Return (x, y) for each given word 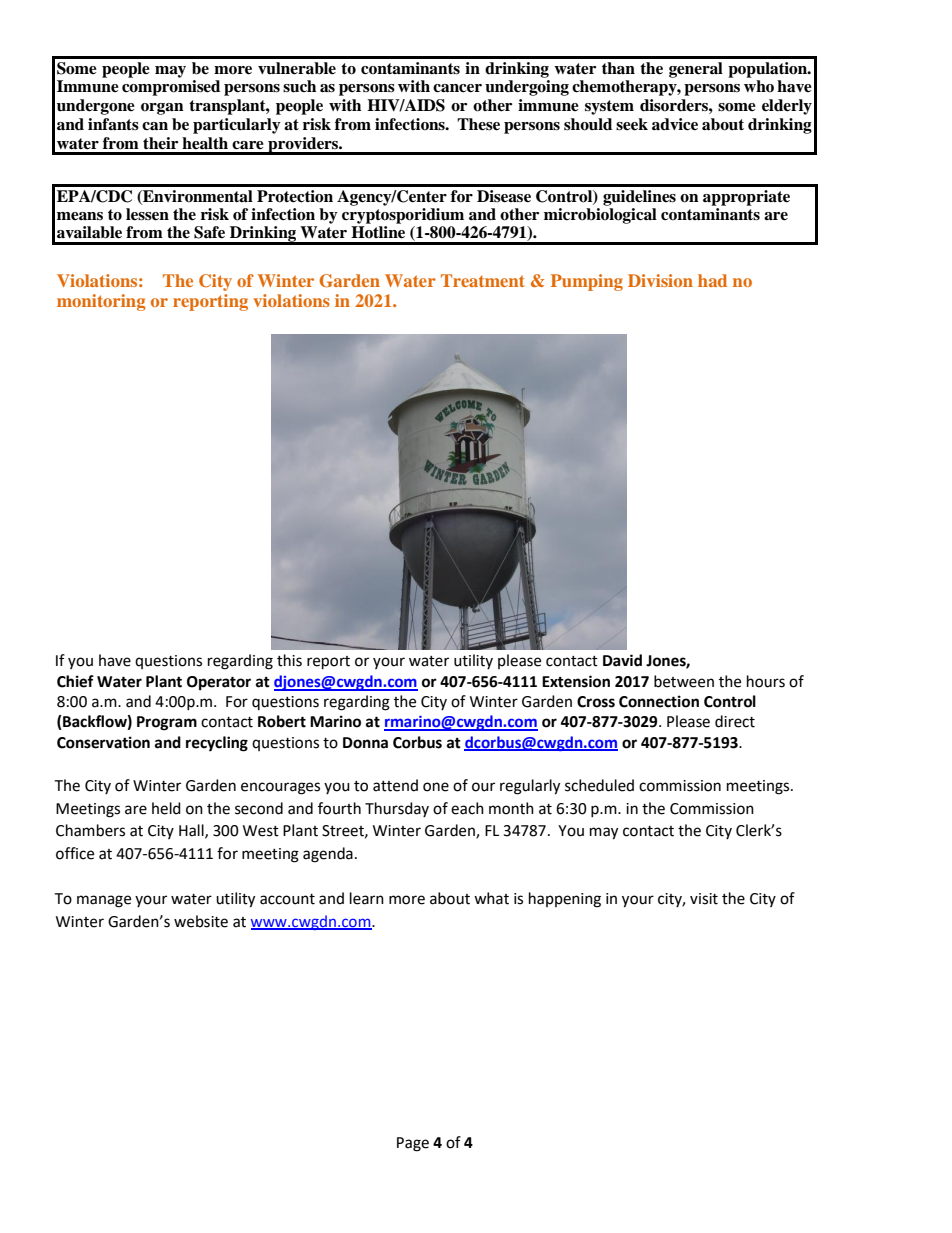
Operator (219, 683)
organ (162, 109)
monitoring (101, 302)
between (684, 681)
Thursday (397, 809)
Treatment (483, 280)
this (289, 660)
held (166, 808)
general (696, 70)
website (201, 921)
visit (704, 899)
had (712, 280)
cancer (457, 88)
